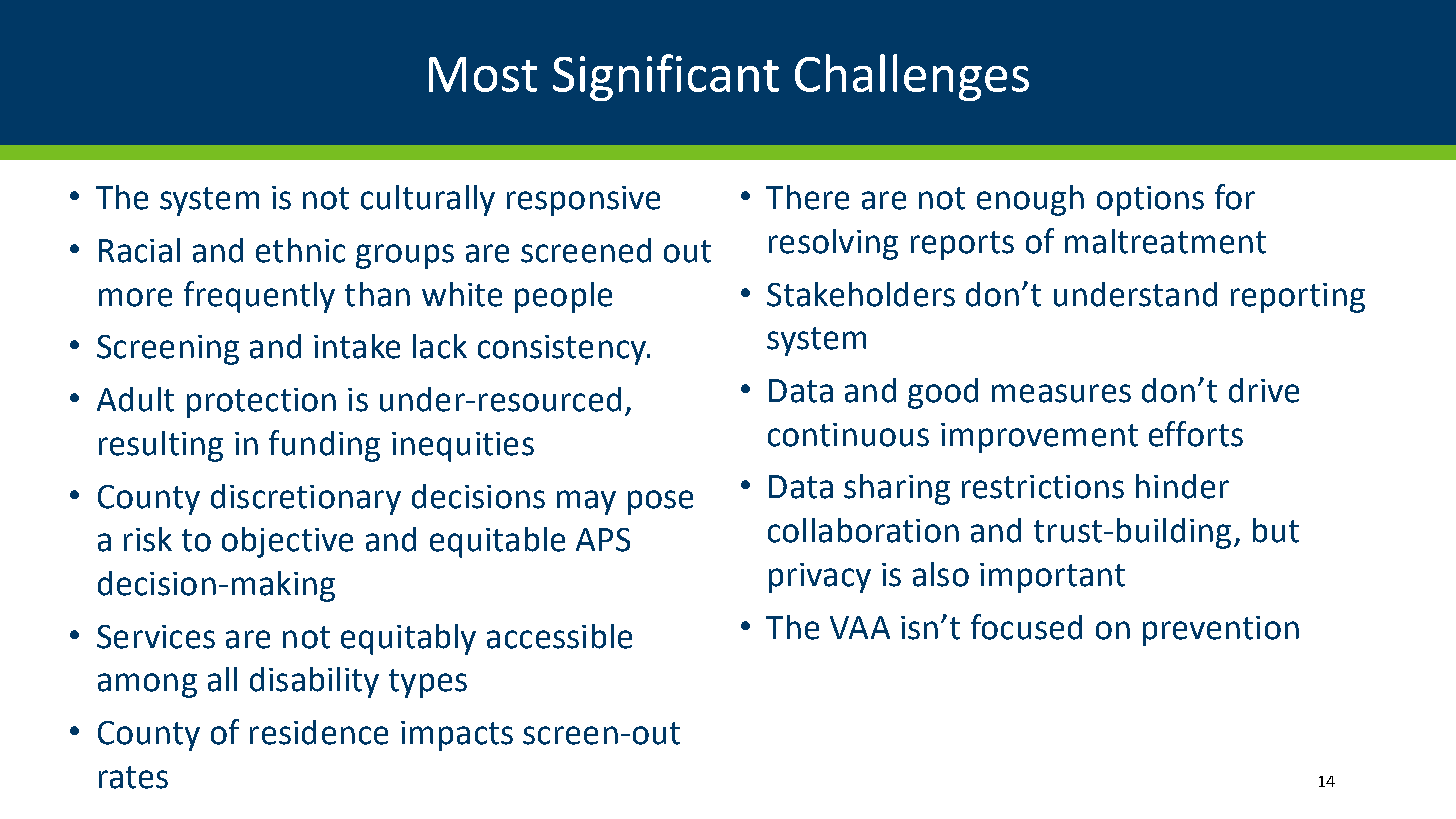 The height and width of the screenshot is (819, 1456). Describe the element at coordinates (820, 578) in the screenshot. I see `privacy` at that location.
